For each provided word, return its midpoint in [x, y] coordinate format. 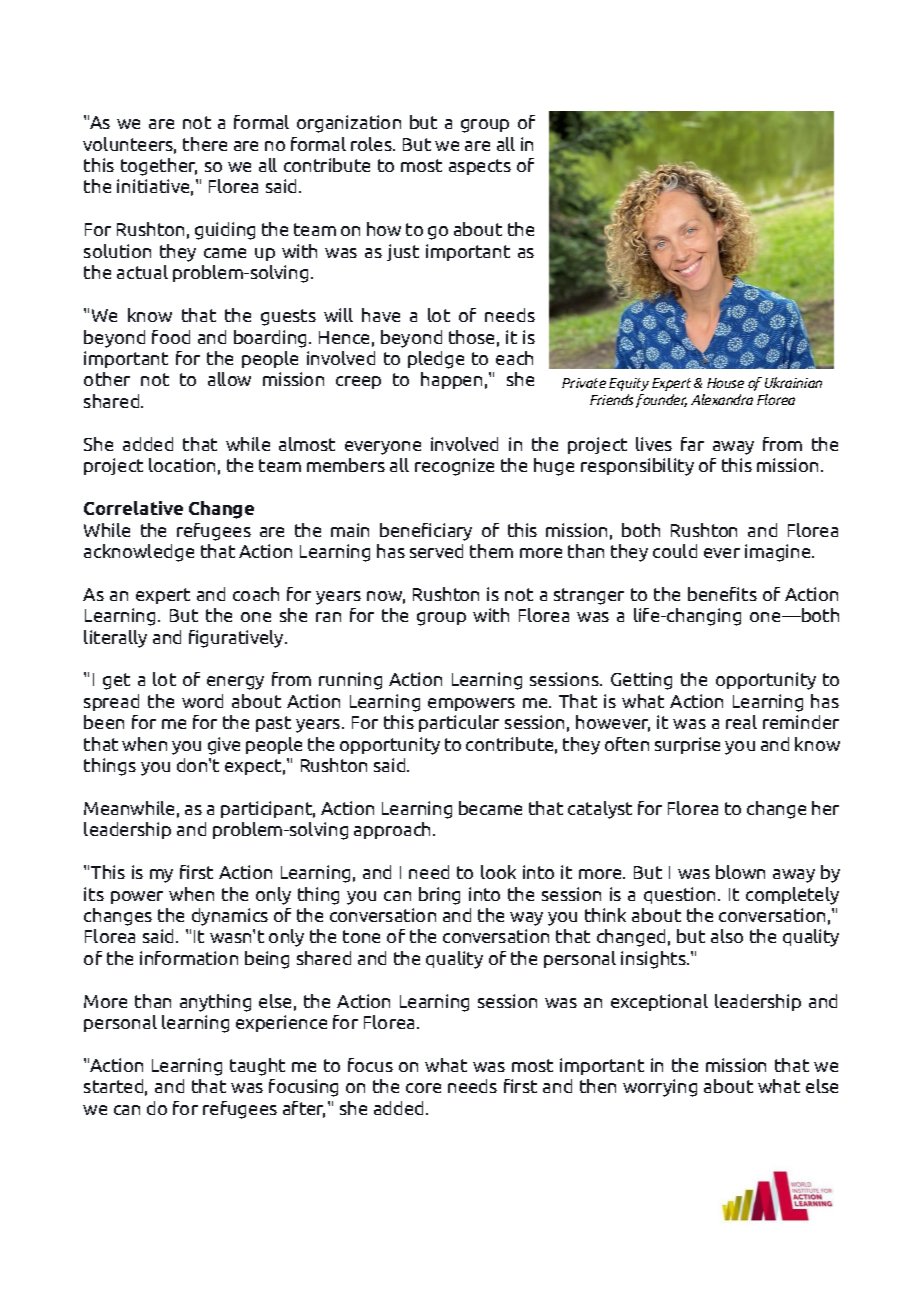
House [725, 383]
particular [459, 723]
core [423, 1088]
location [182, 465]
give [224, 746]
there [205, 144]
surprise [687, 745]
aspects [480, 167]
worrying [660, 1088]
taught [257, 1067]
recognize [454, 467]
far [692, 444]
